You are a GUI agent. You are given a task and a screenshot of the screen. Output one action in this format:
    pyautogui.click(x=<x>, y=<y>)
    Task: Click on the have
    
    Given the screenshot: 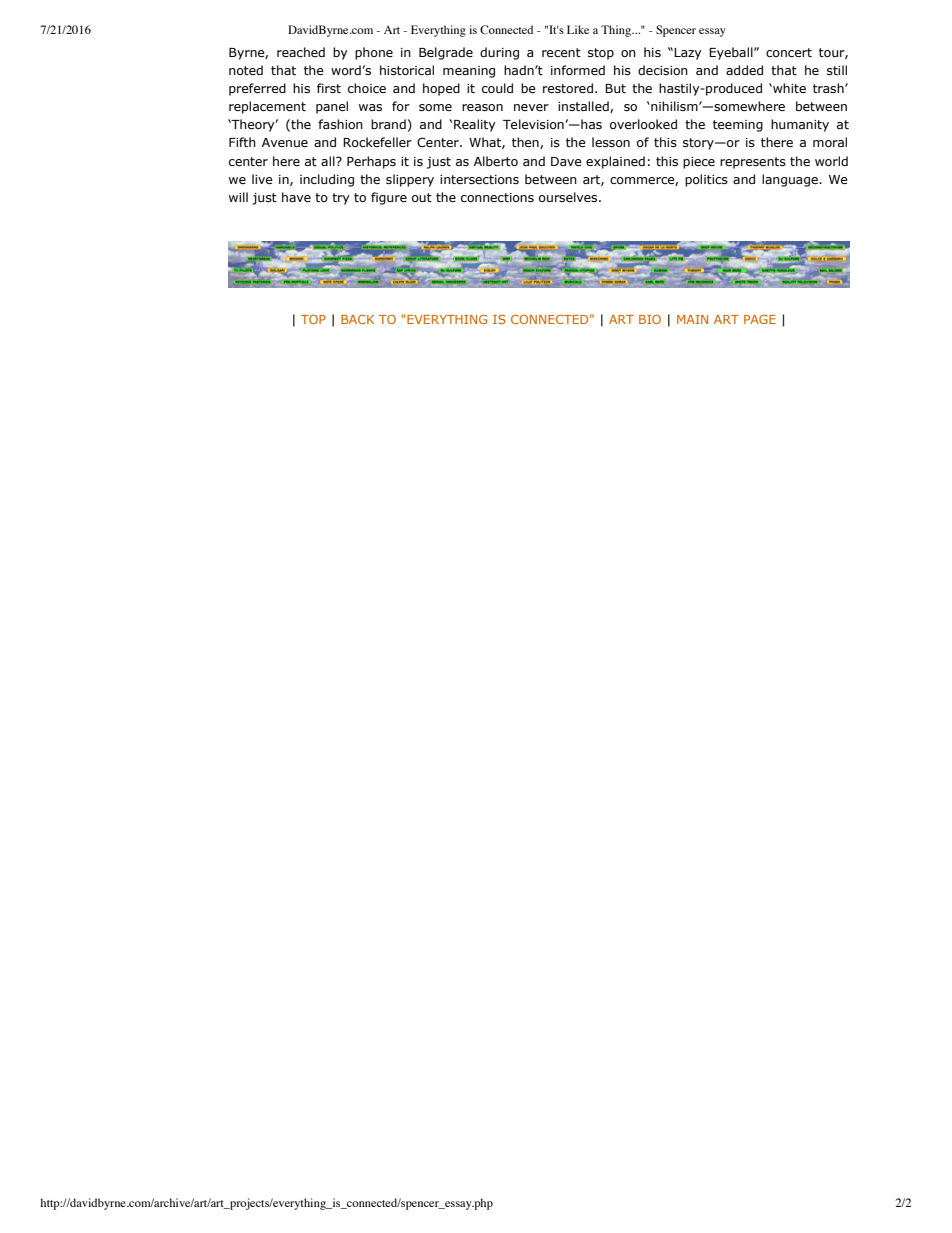 What is the action you would take?
    pyautogui.click(x=296, y=197)
